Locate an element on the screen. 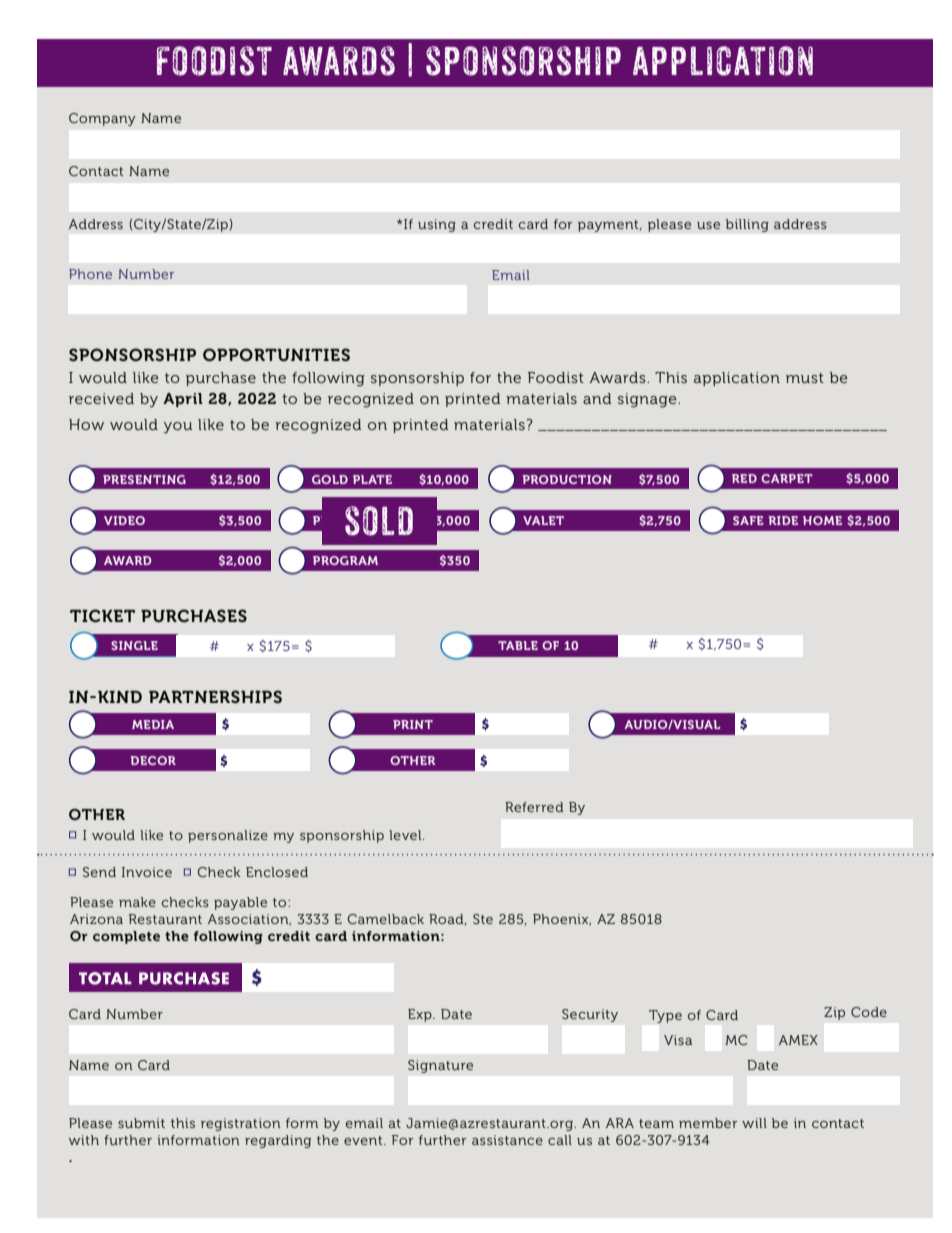  submit is located at coordinates (141, 1123).
